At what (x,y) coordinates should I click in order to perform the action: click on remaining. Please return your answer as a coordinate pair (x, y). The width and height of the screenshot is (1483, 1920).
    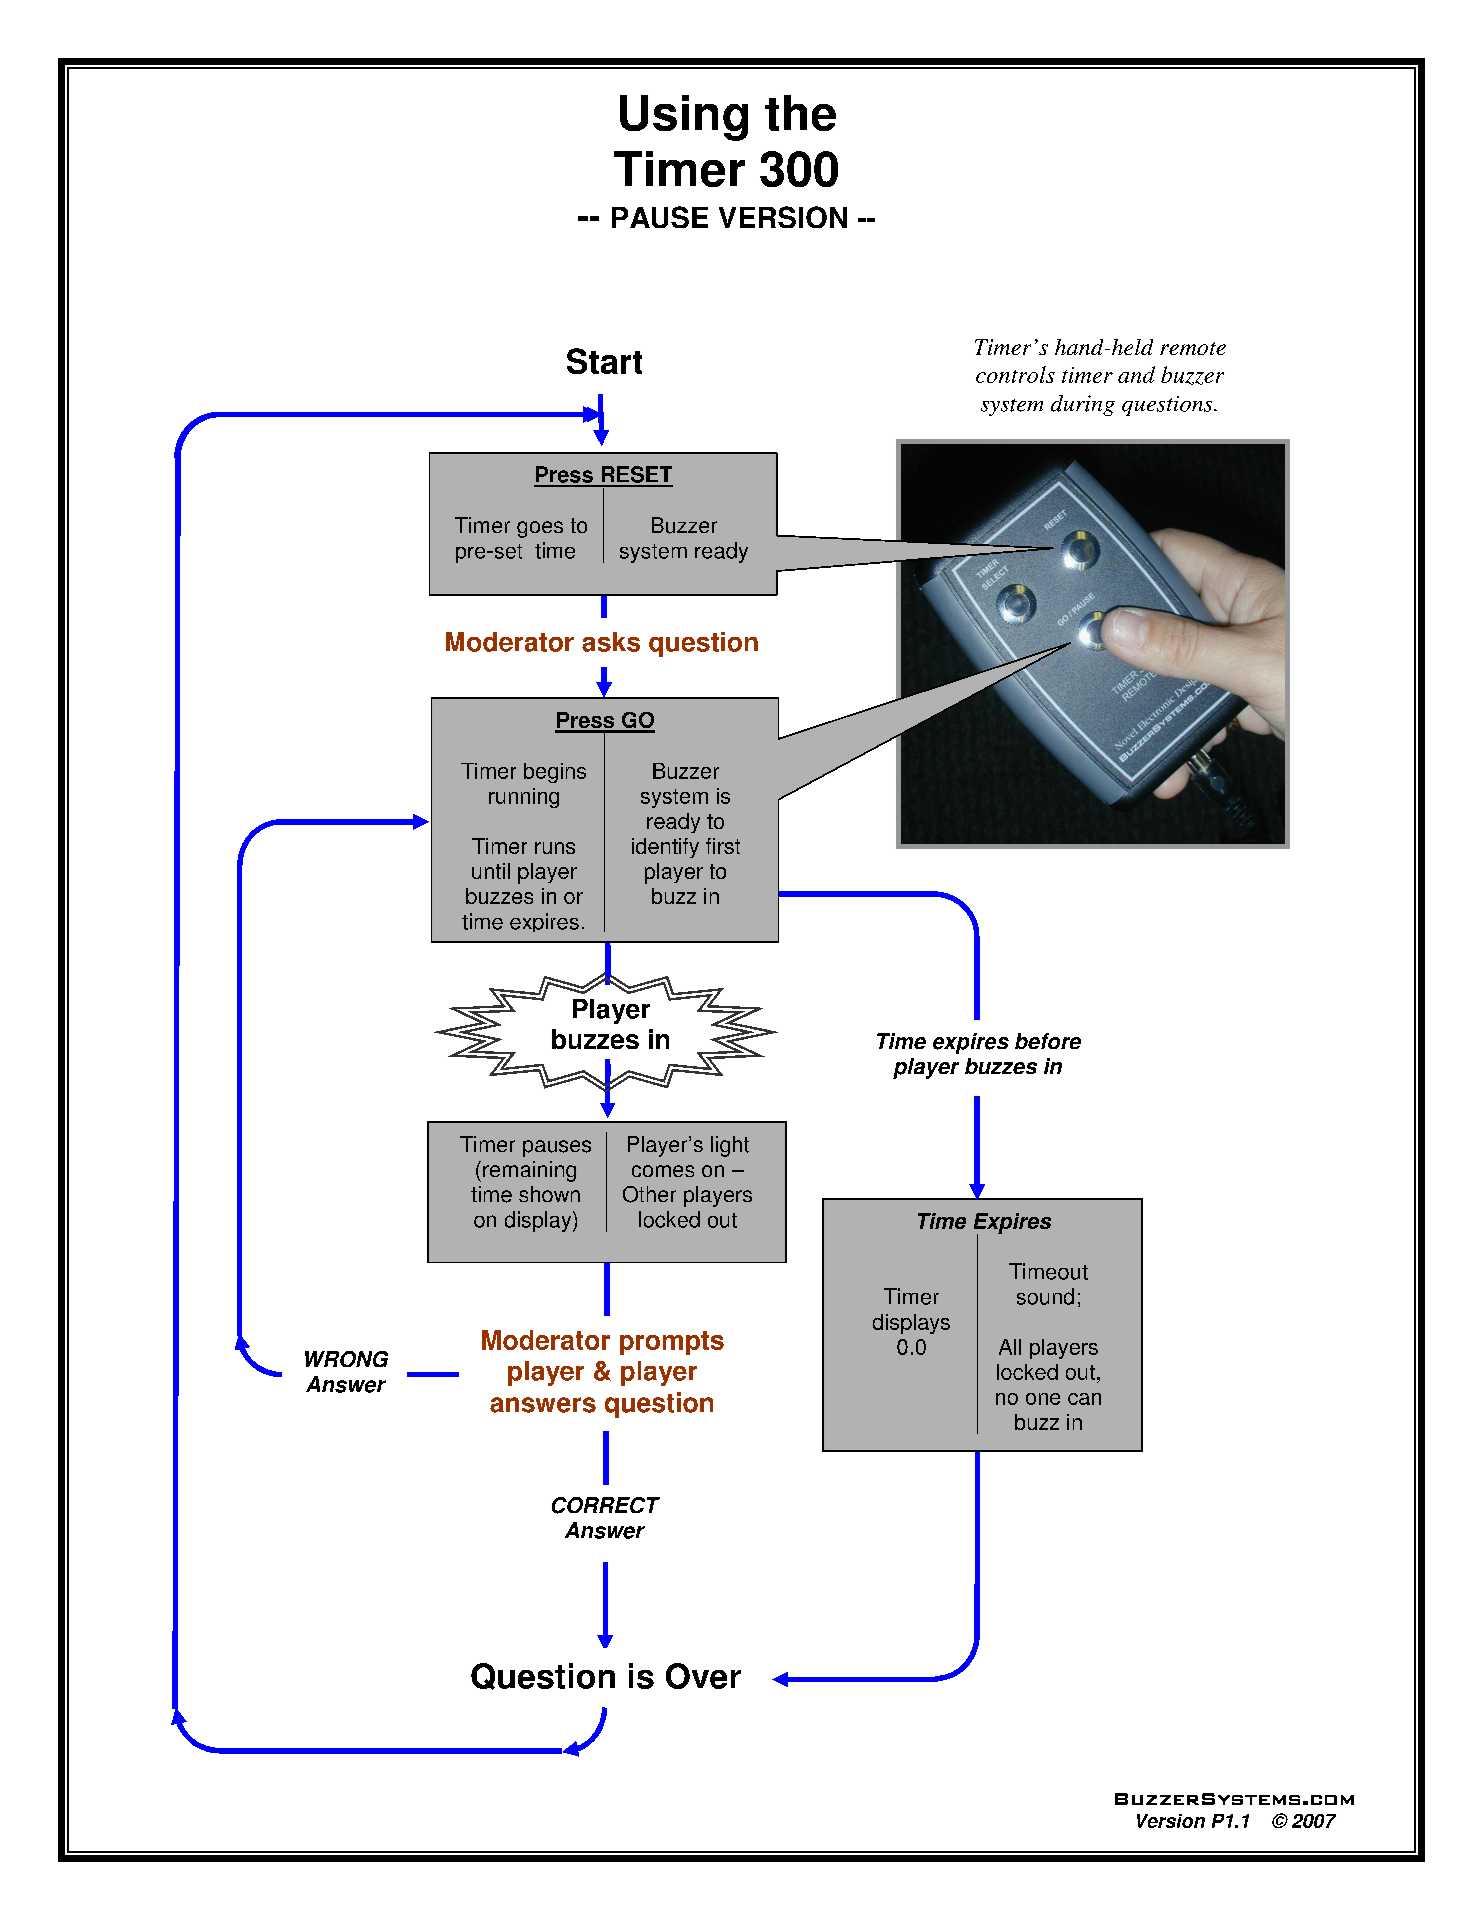
    Looking at the image, I should click on (529, 1171).
